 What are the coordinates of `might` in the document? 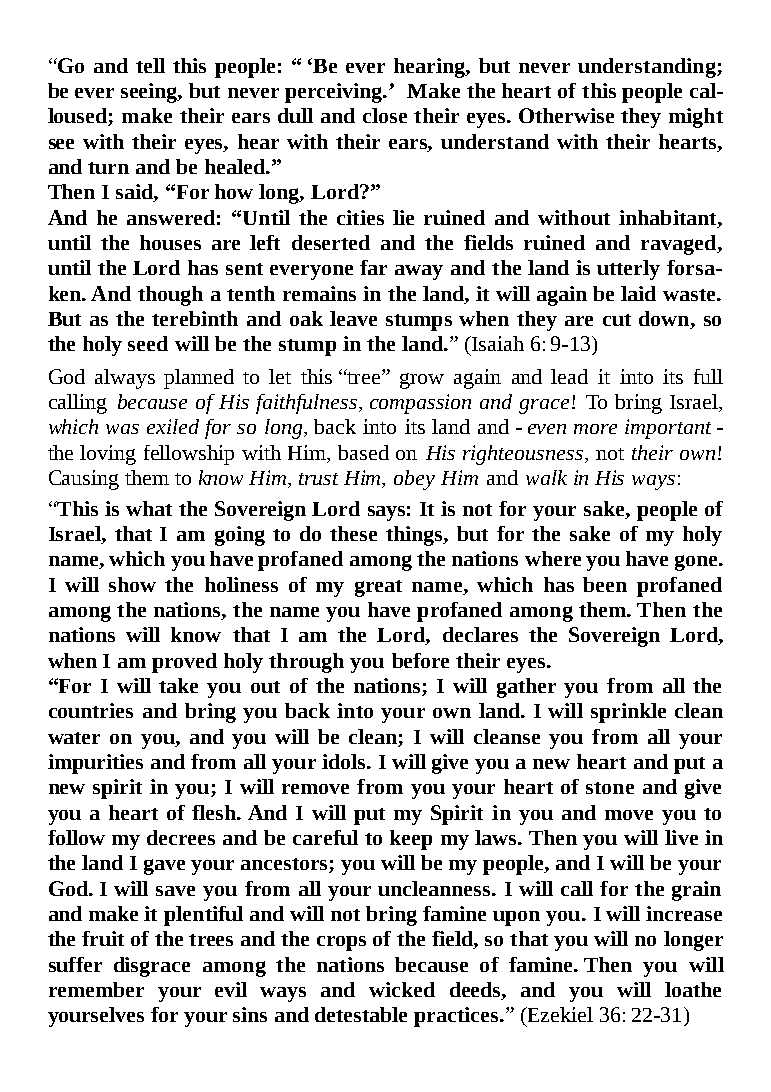 It's located at (696, 118).
